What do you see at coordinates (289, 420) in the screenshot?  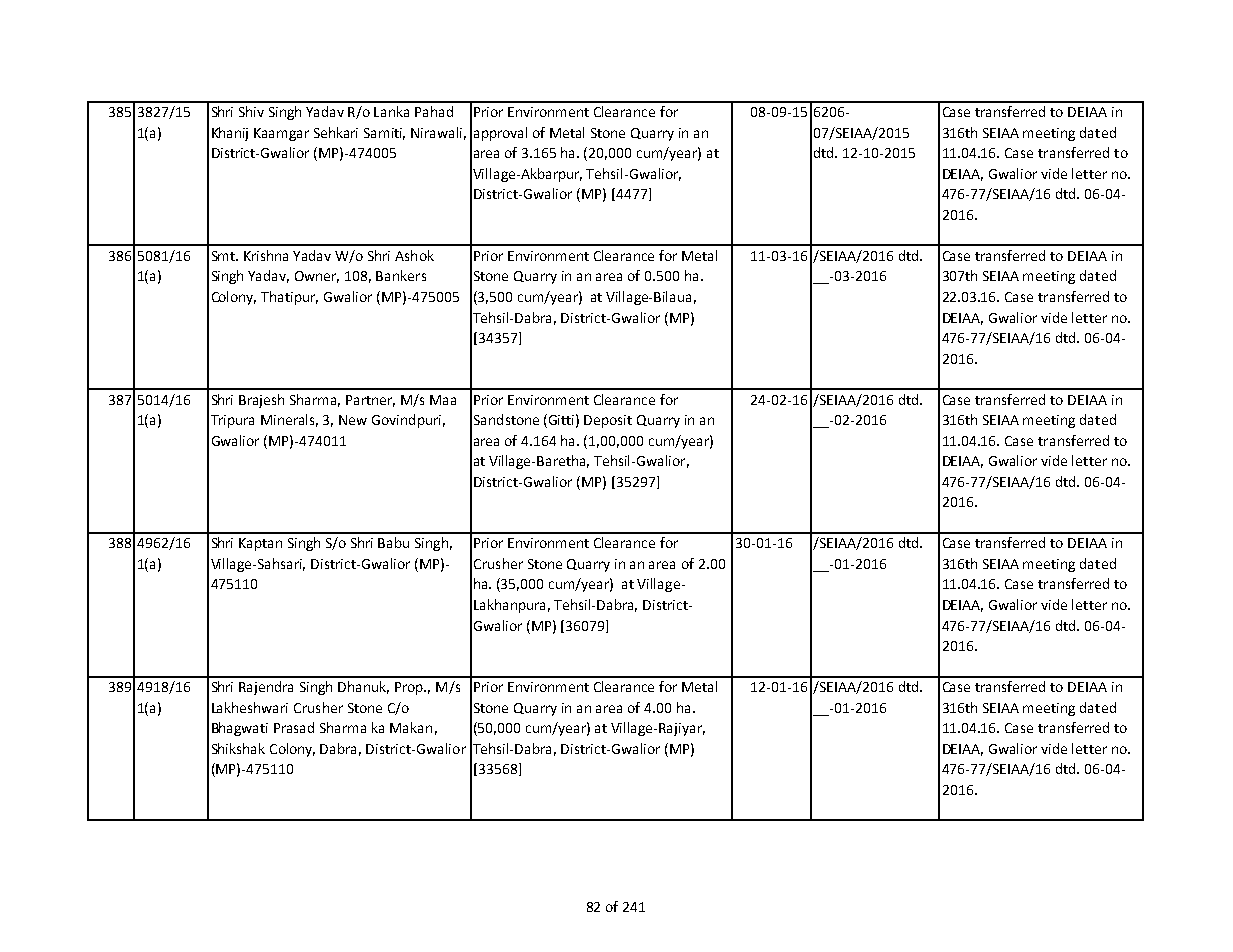 I see `Minerals` at bounding box center [289, 420].
